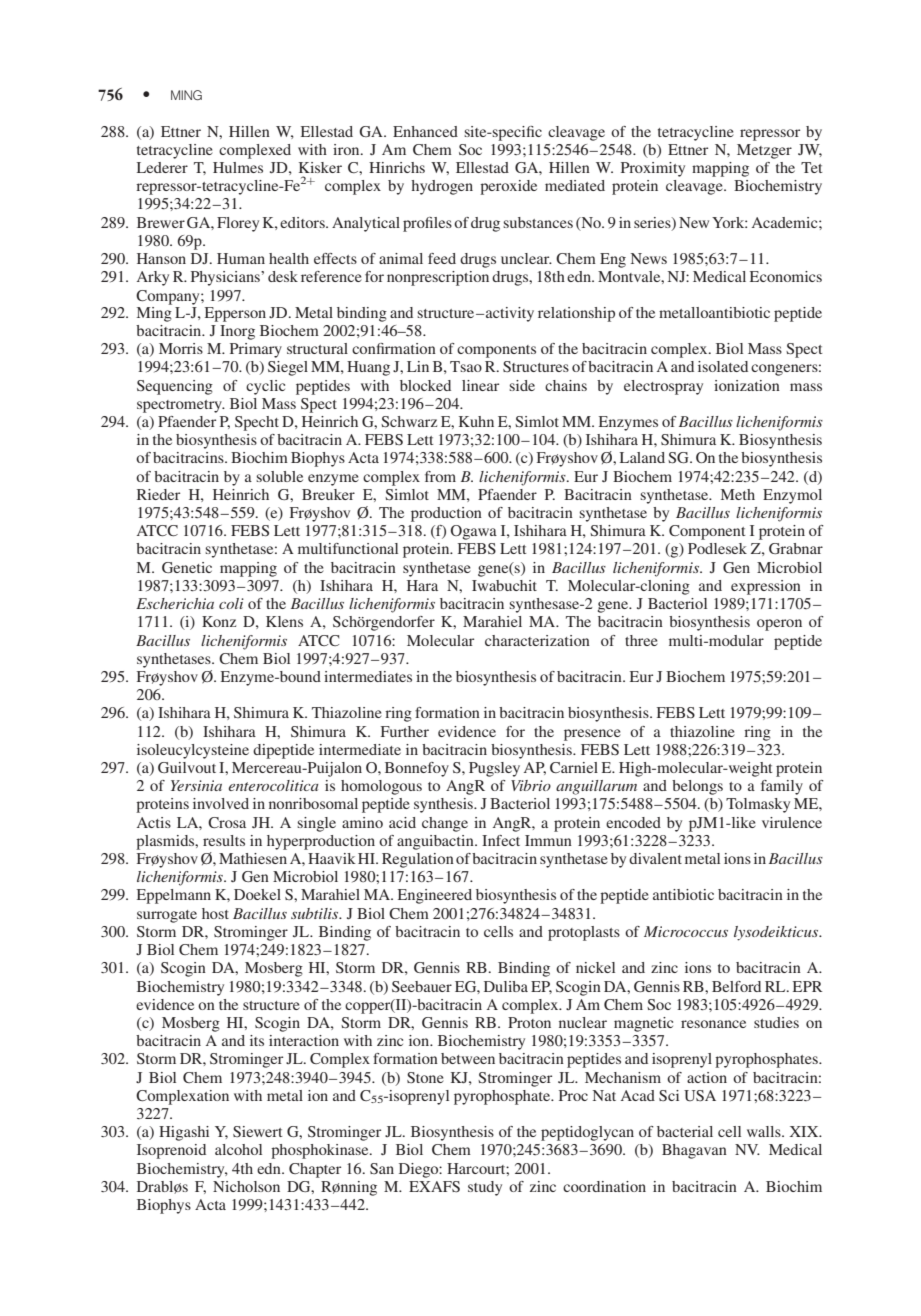  Describe the element at coordinates (694, 1151) in the document. I see `Bhagavan` at that location.
